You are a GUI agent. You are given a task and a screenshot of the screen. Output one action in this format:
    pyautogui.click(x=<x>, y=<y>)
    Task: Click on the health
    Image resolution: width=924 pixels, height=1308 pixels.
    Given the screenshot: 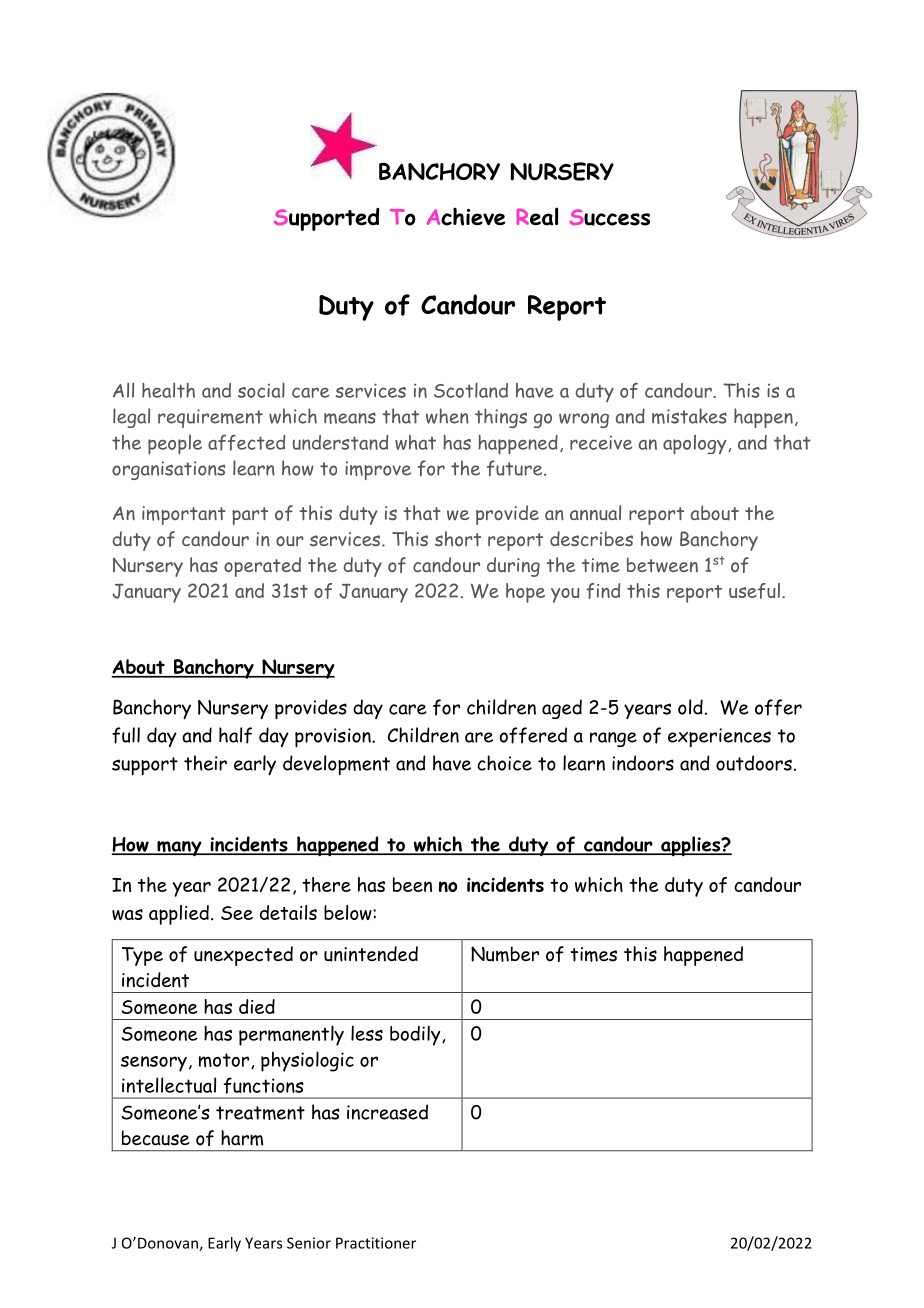 What is the action you would take?
    pyautogui.click(x=168, y=390)
